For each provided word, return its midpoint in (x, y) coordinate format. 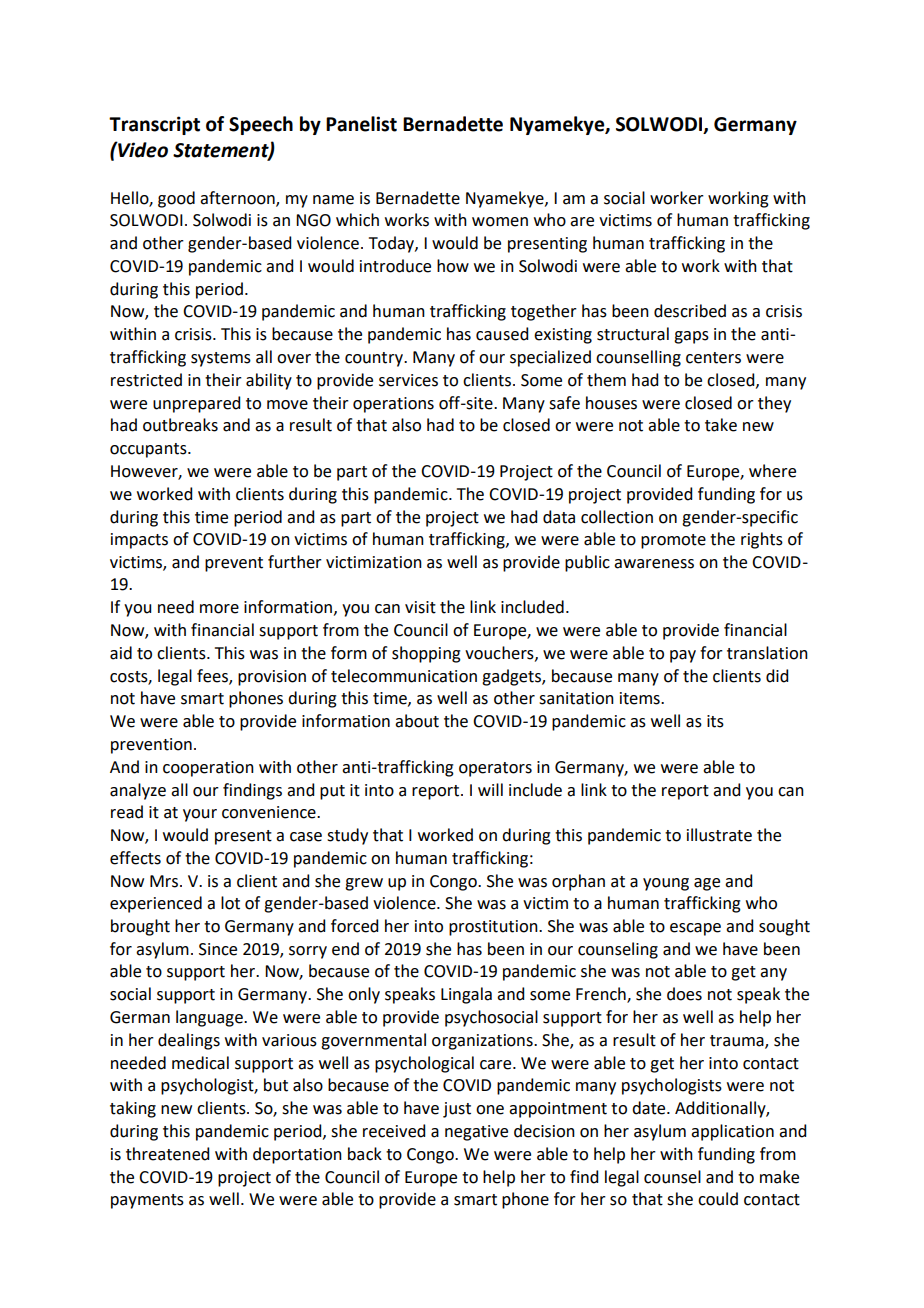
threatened (167, 1154)
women (500, 222)
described (690, 311)
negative (476, 1133)
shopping (426, 654)
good (176, 199)
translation (767, 653)
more (219, 609)
